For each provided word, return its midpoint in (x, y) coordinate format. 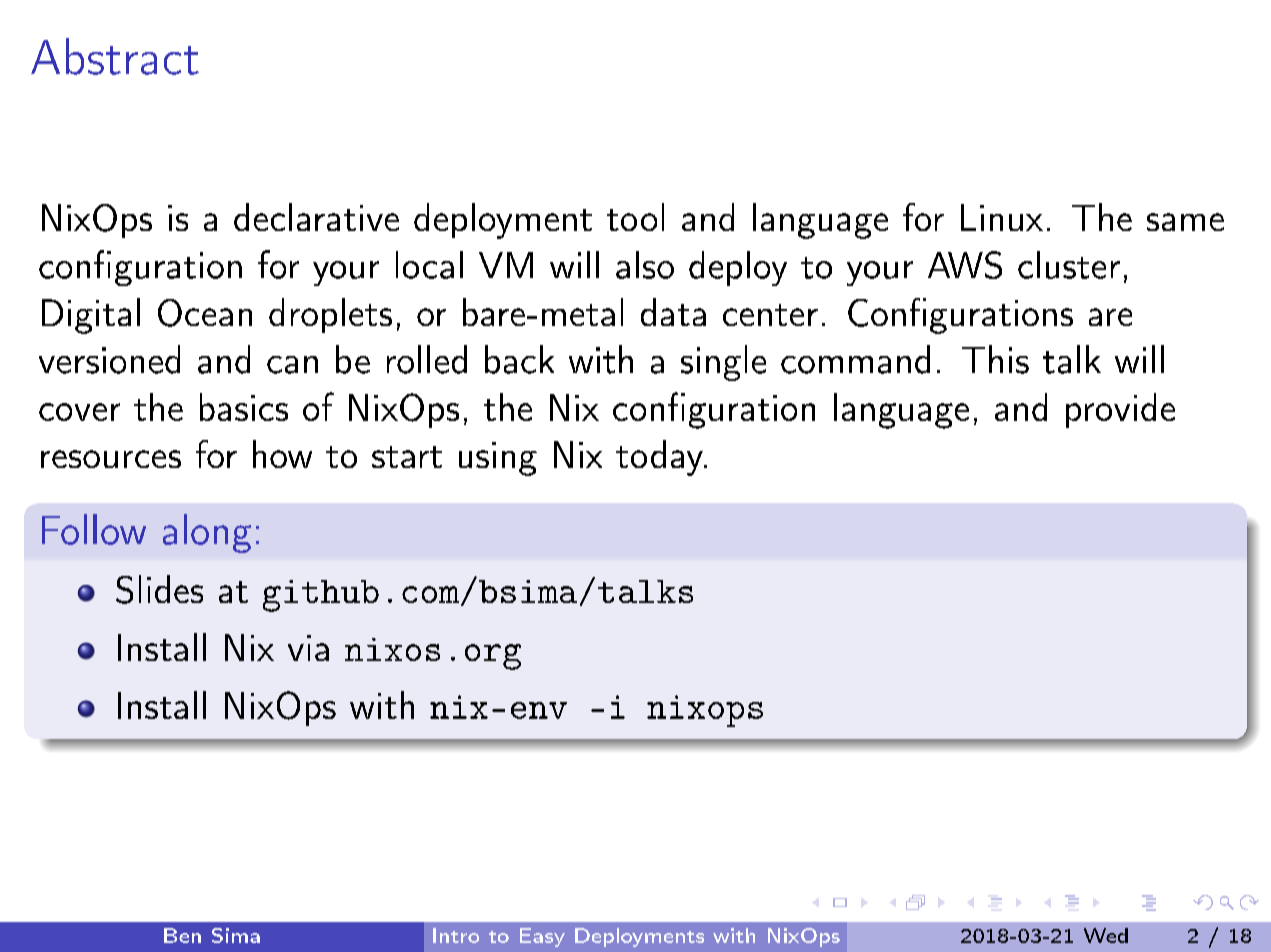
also (645, 265)
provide (1120, 410)
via (308, 648)
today (660, 458)
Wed (1106, 935)
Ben (182, 935)
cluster (1069, 265)
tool (635, 217)
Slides (159, 589)
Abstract (115, 56)
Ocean (205, 313)
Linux (1002, 217)
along (207, 533)
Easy (542, 937)
